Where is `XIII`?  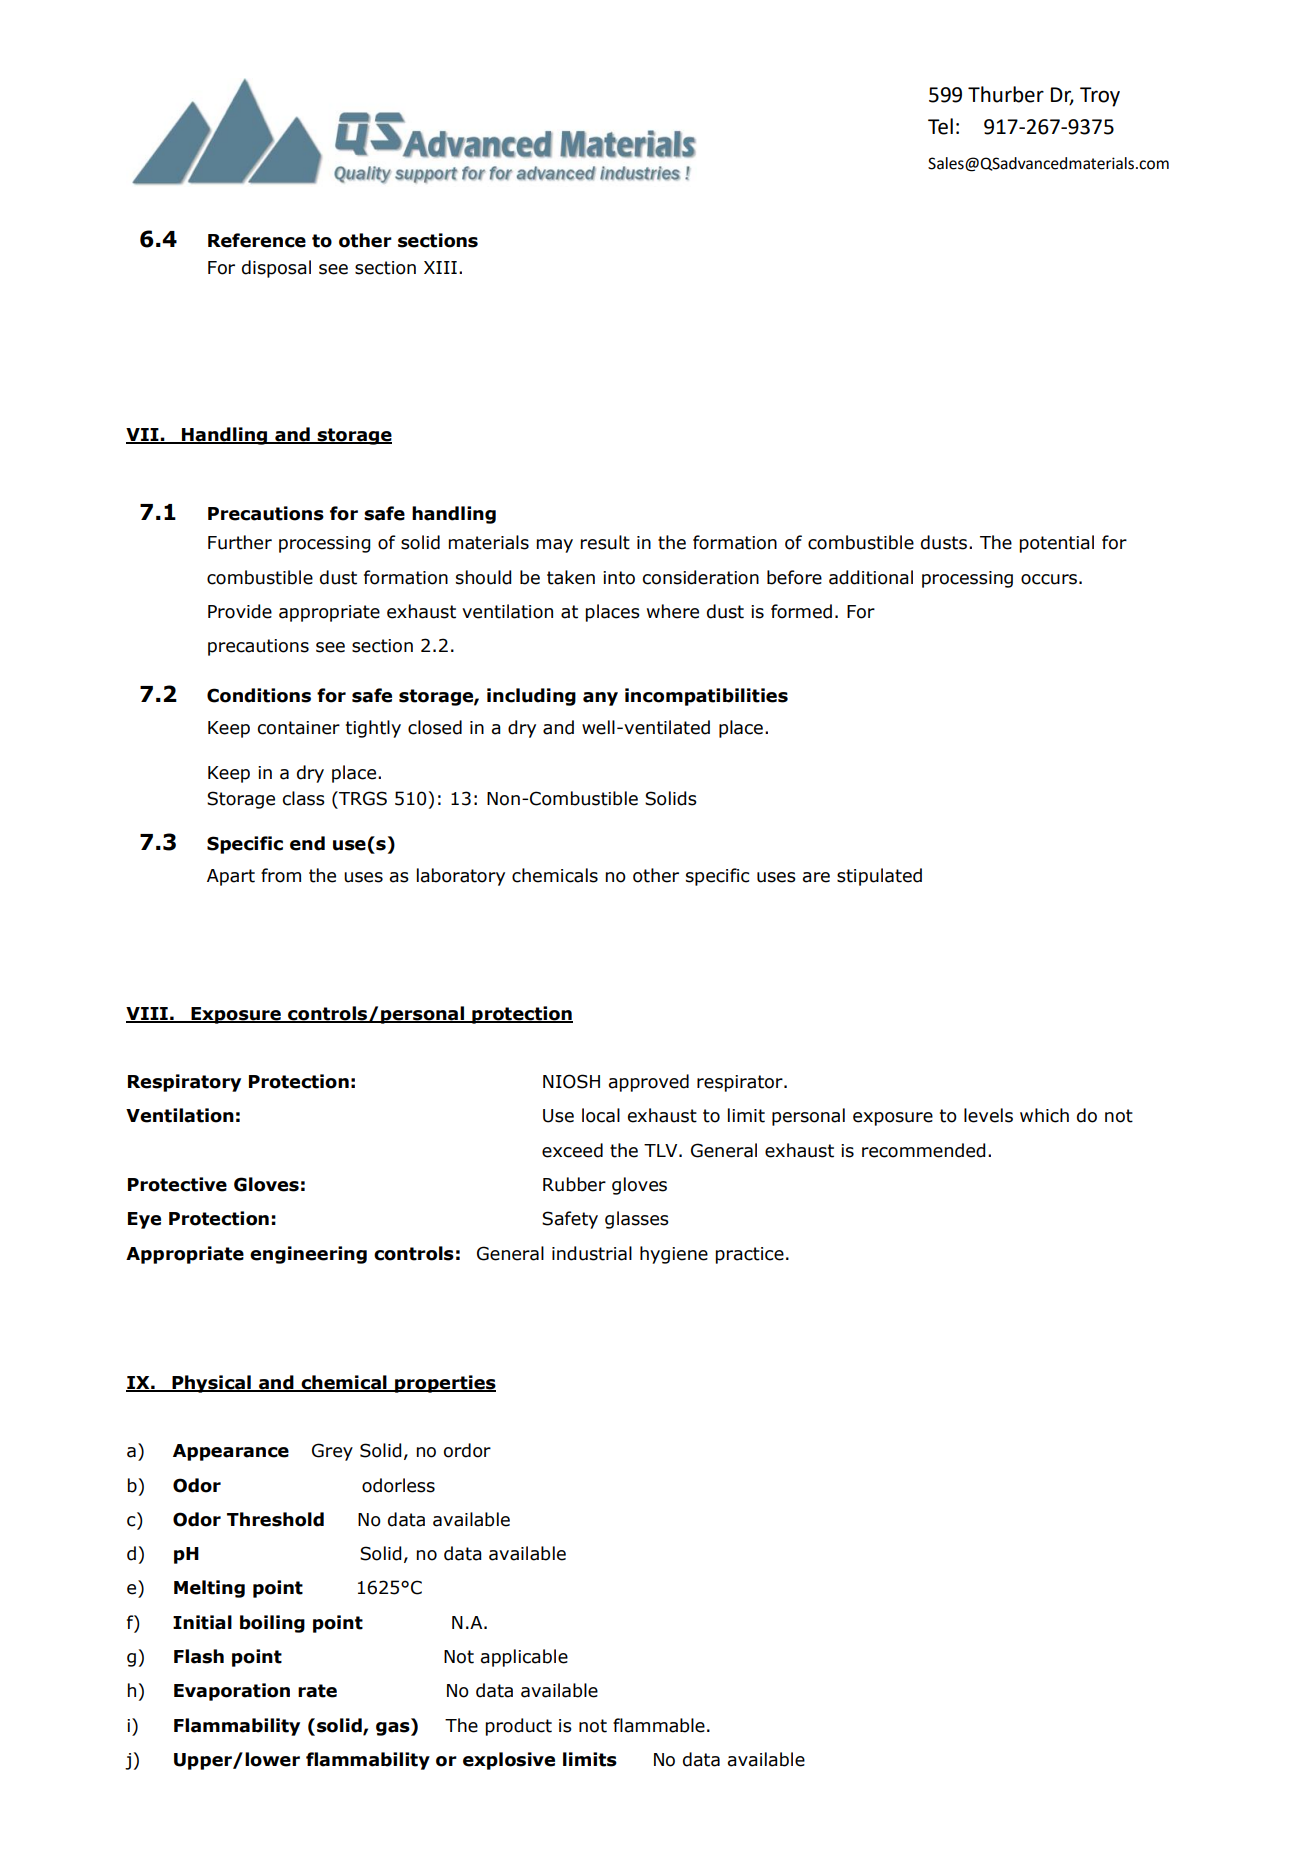 XIII is located at coordinates (440, 267).
